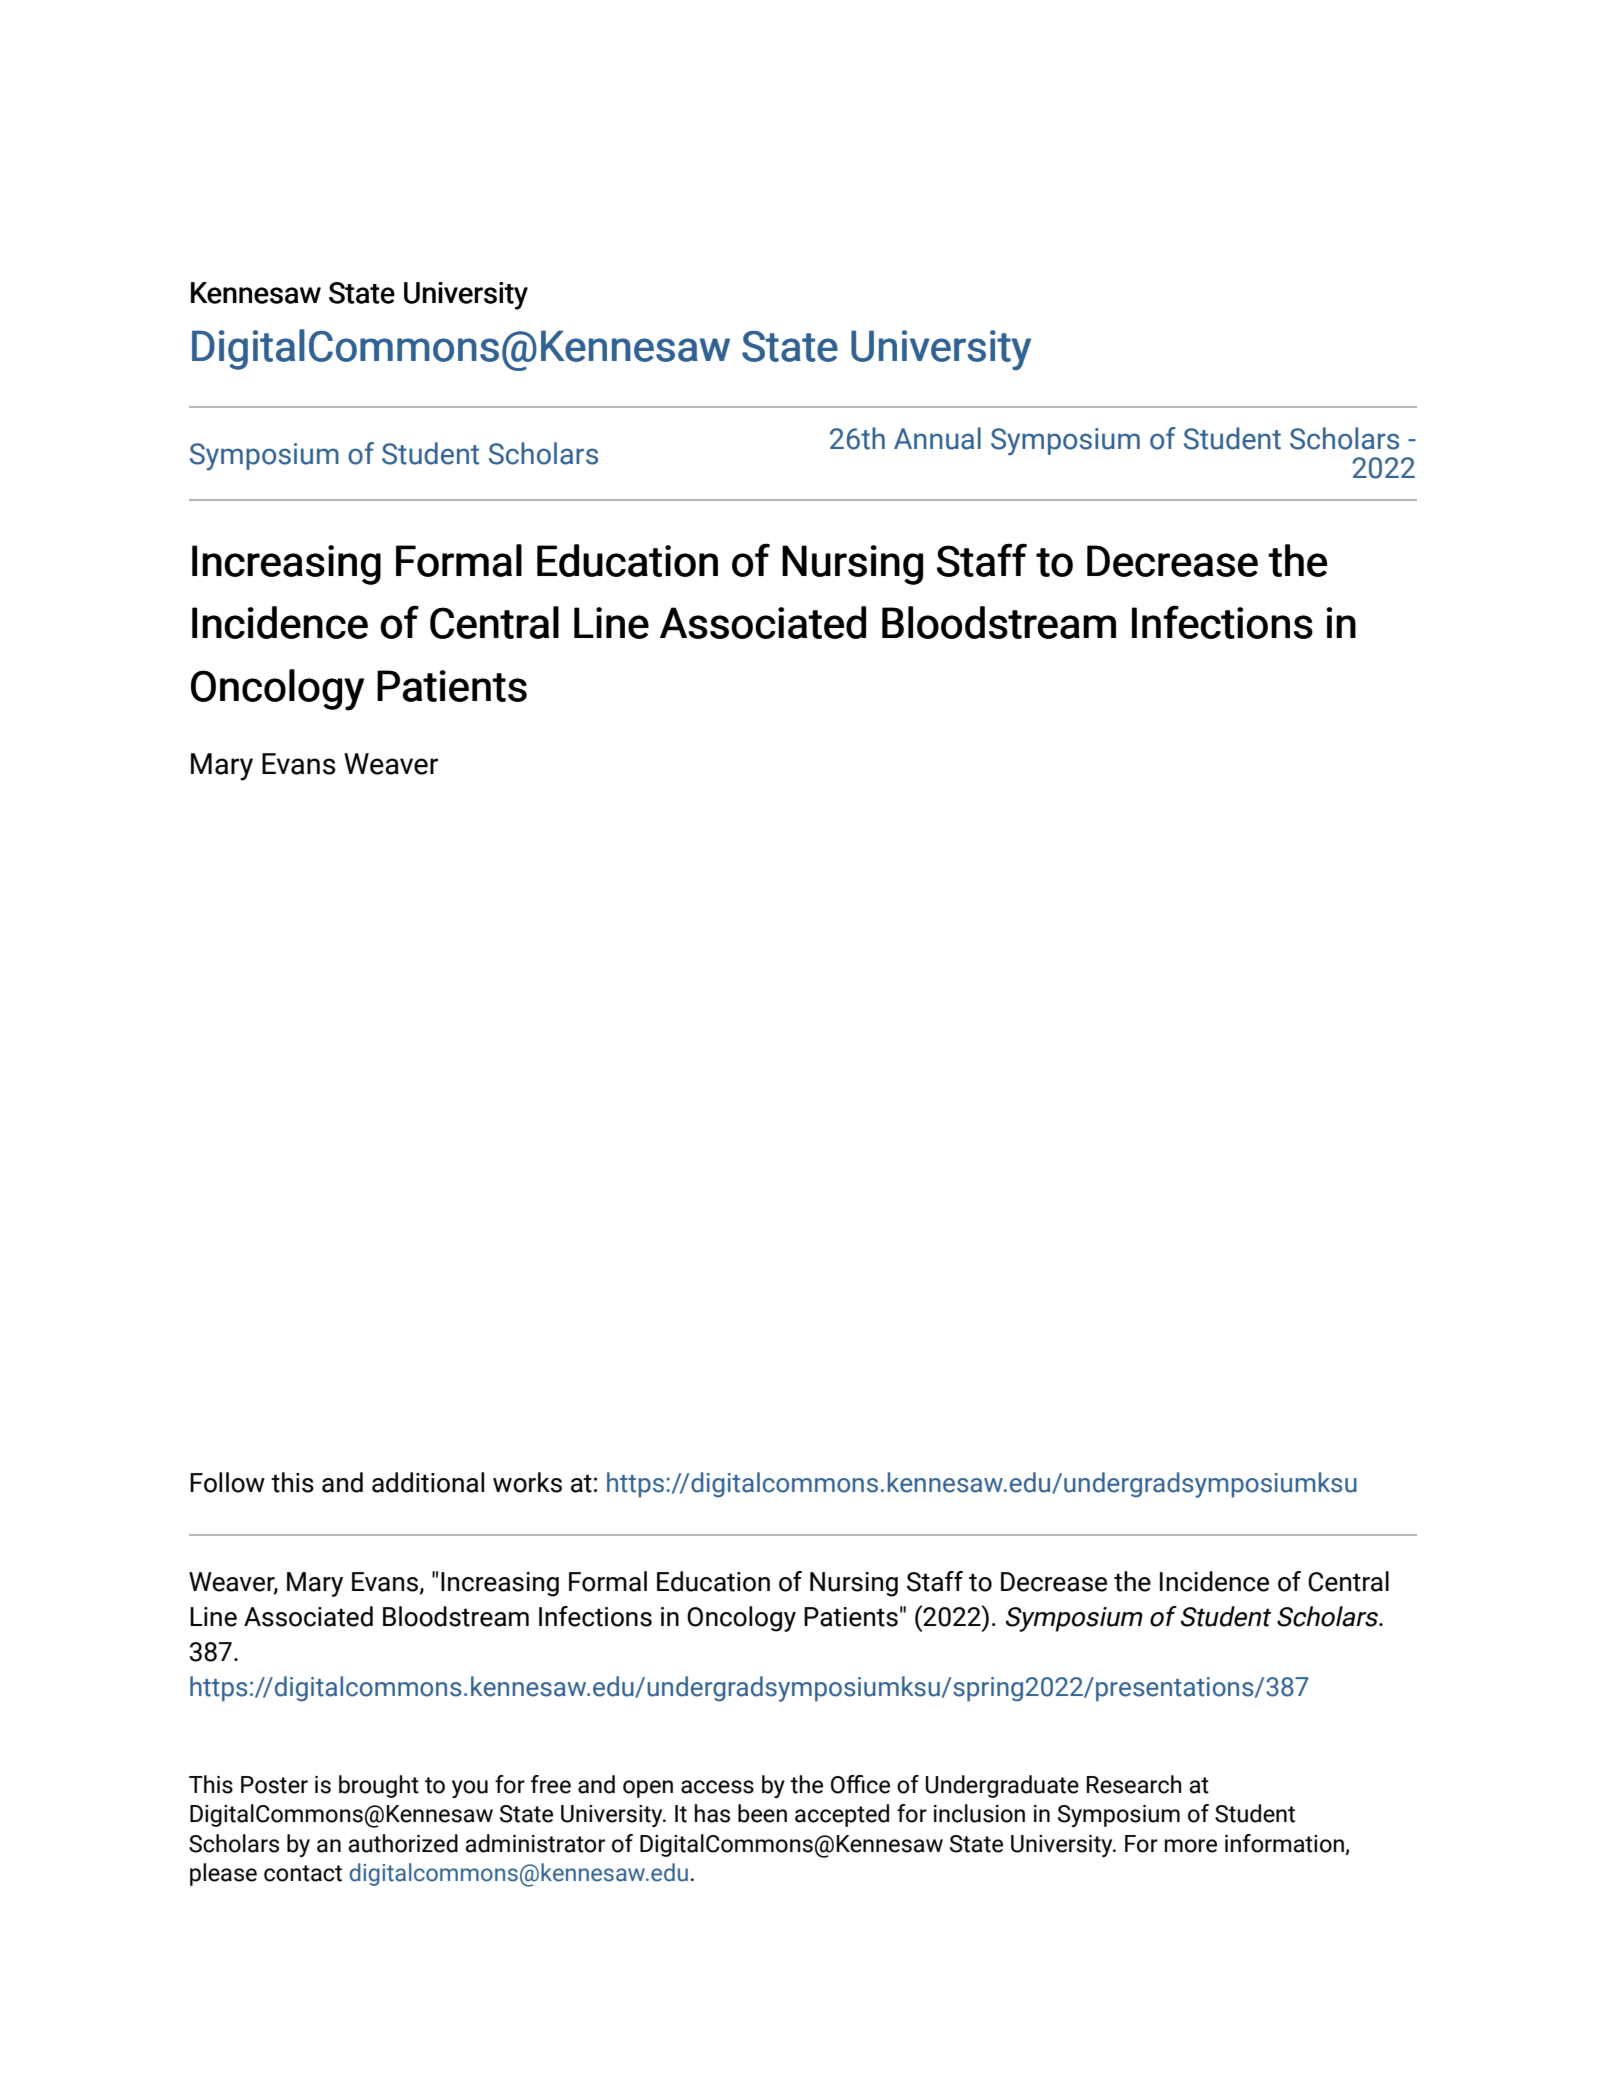  Describe the element at coordinates (428, 1482) in the screenshot. I see `additional` at that location.
